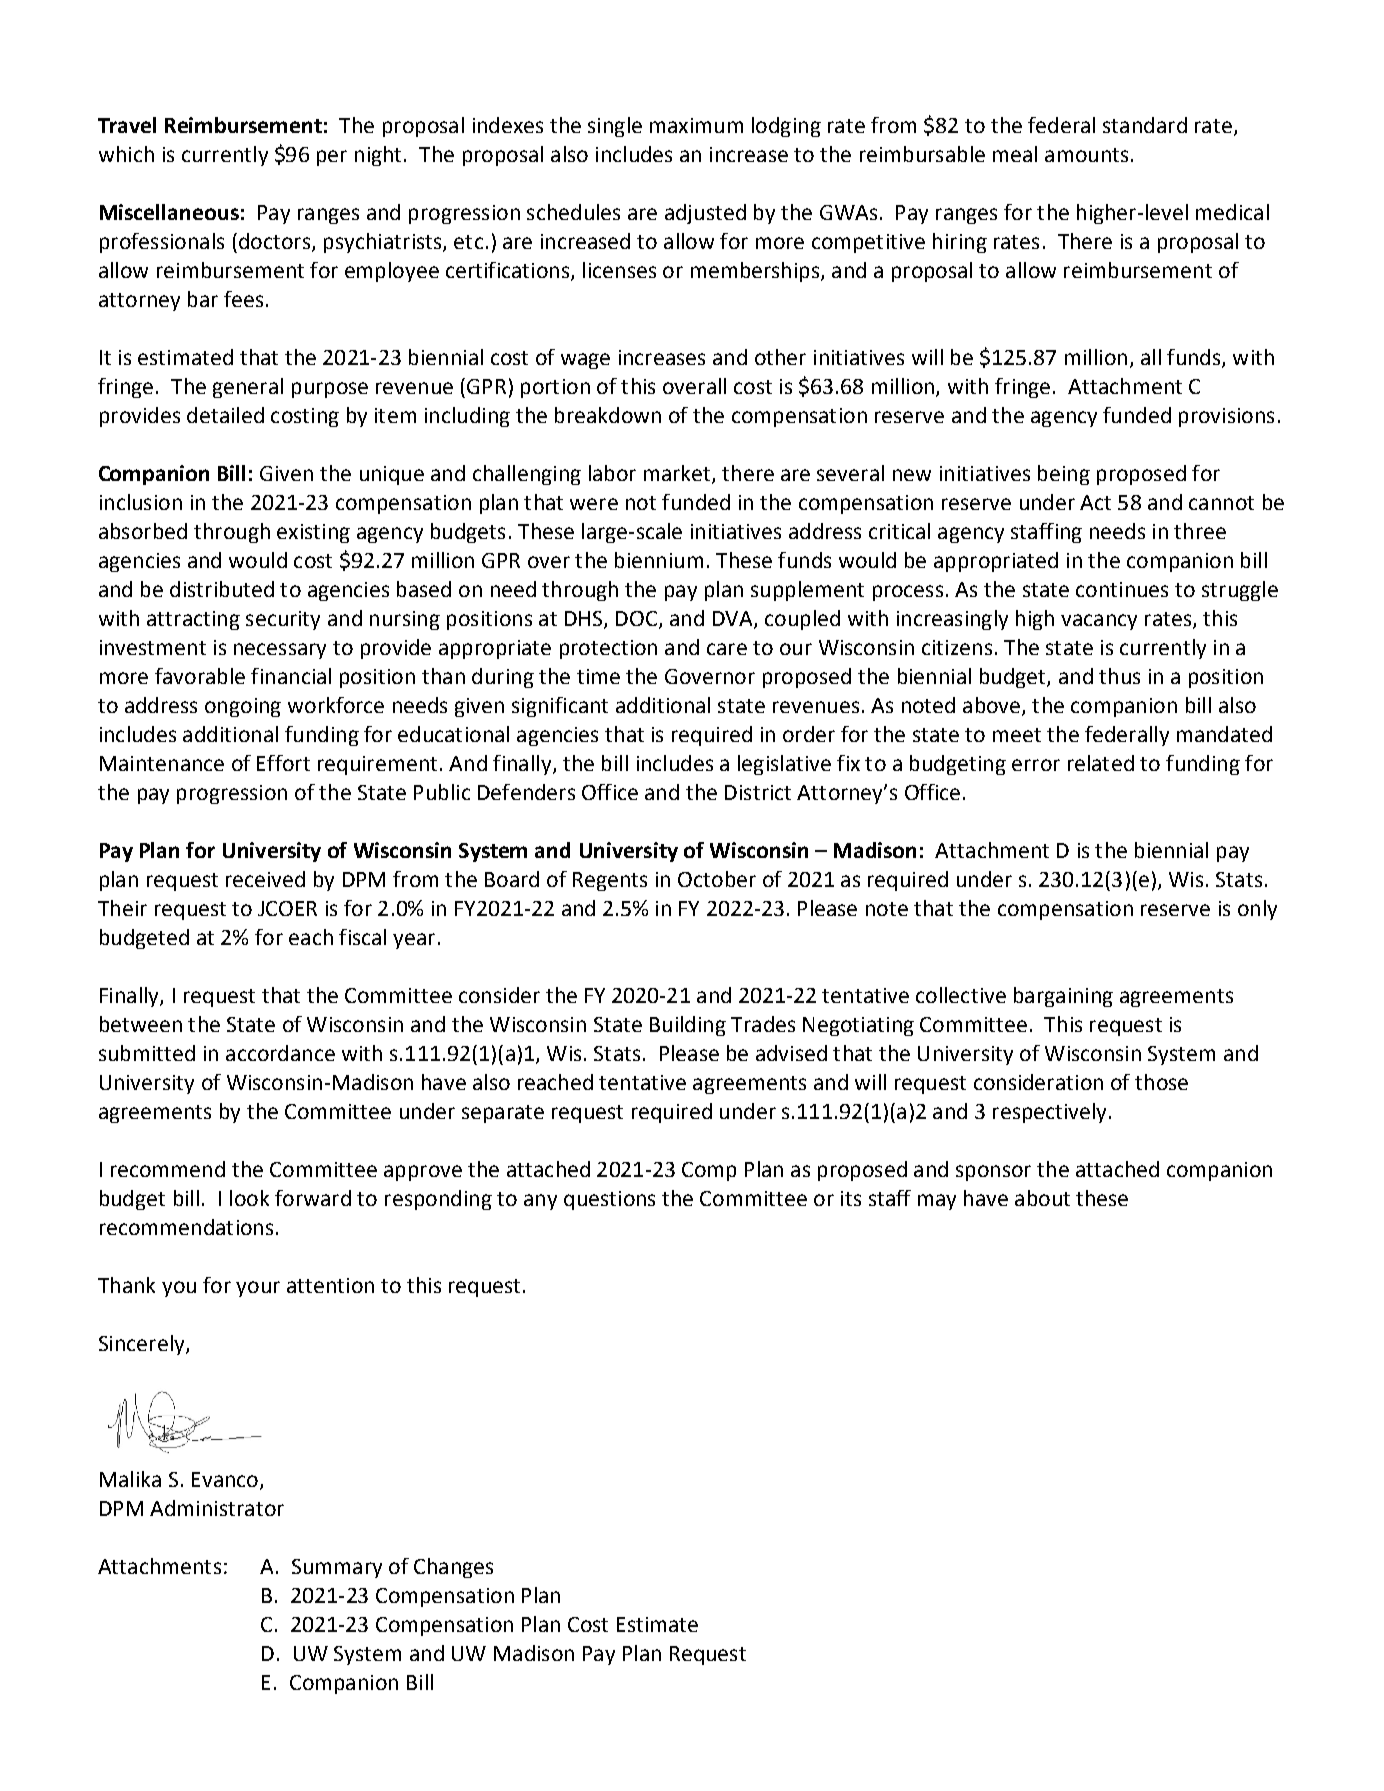  Describe the element at coordinates (1042, 1198) in the screenshot. I see `about` at that location.
